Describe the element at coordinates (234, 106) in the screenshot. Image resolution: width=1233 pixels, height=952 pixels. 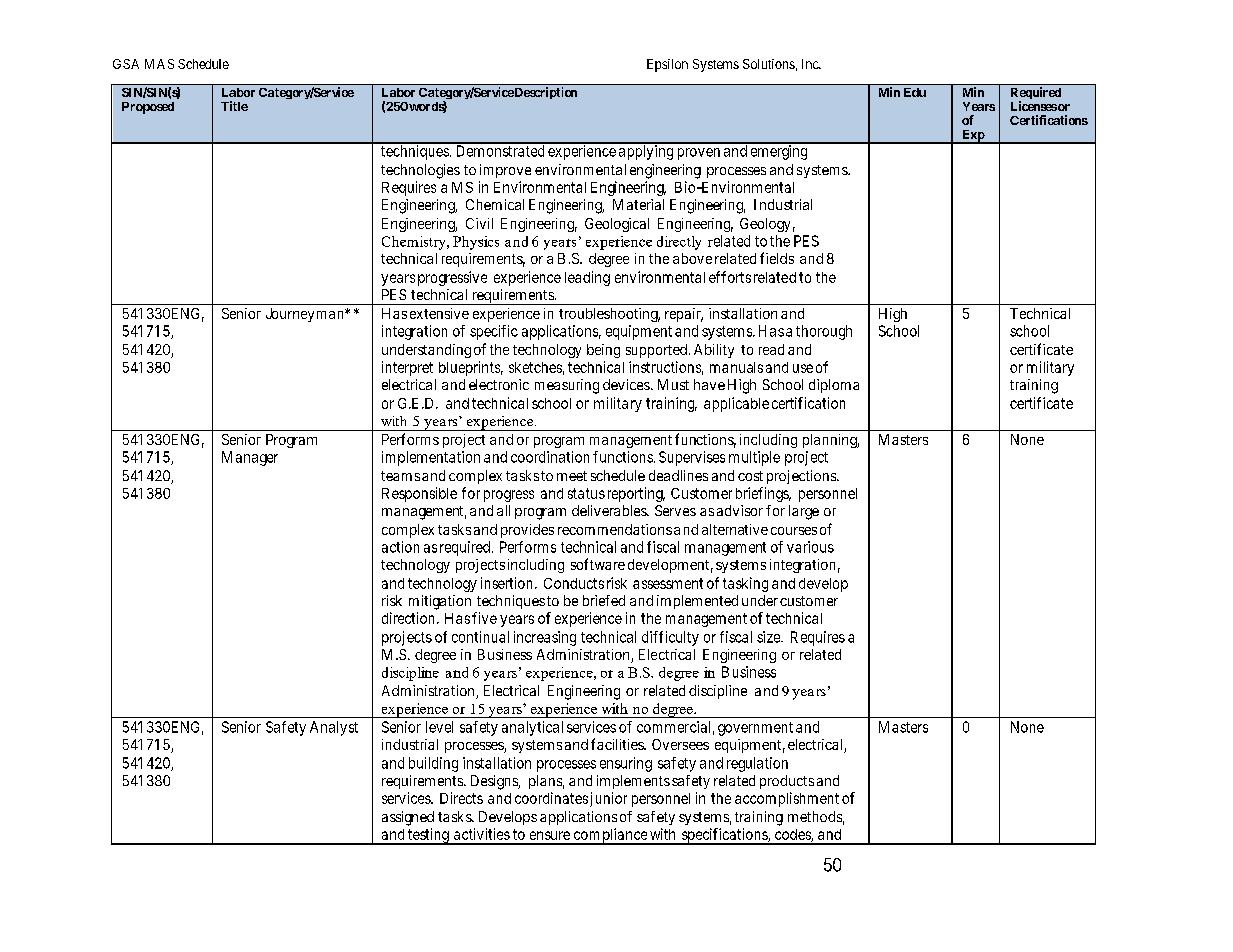
I see `Title` at that location.
